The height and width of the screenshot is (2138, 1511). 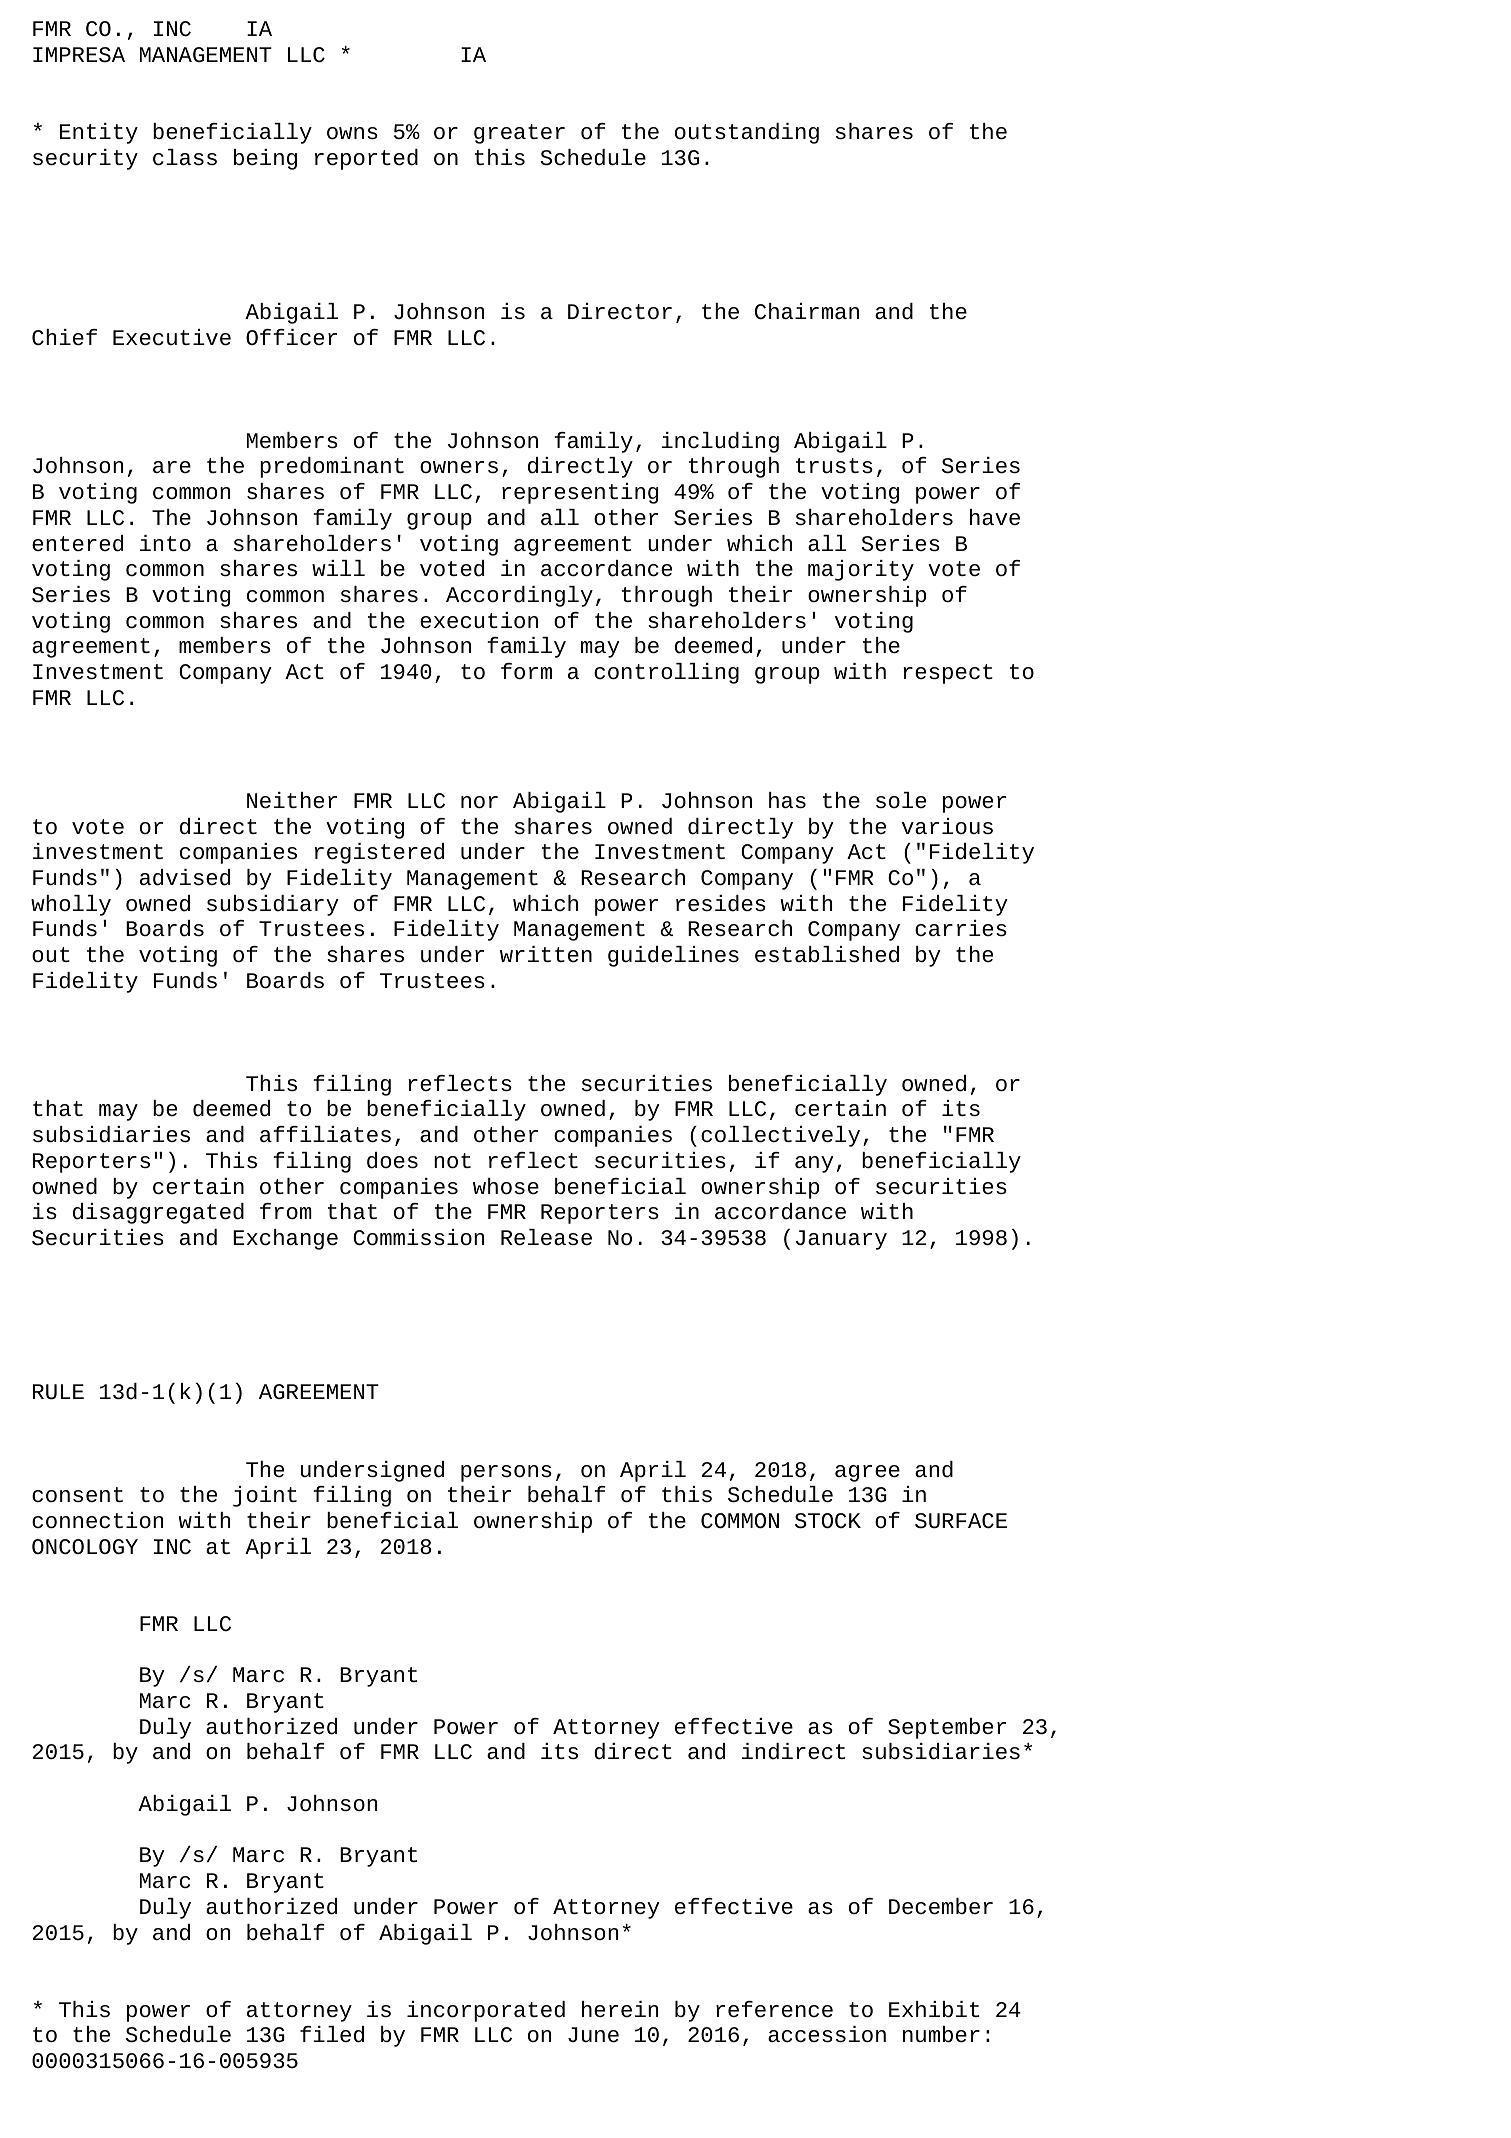 I want to click on class, so click(x=185, y=157).
